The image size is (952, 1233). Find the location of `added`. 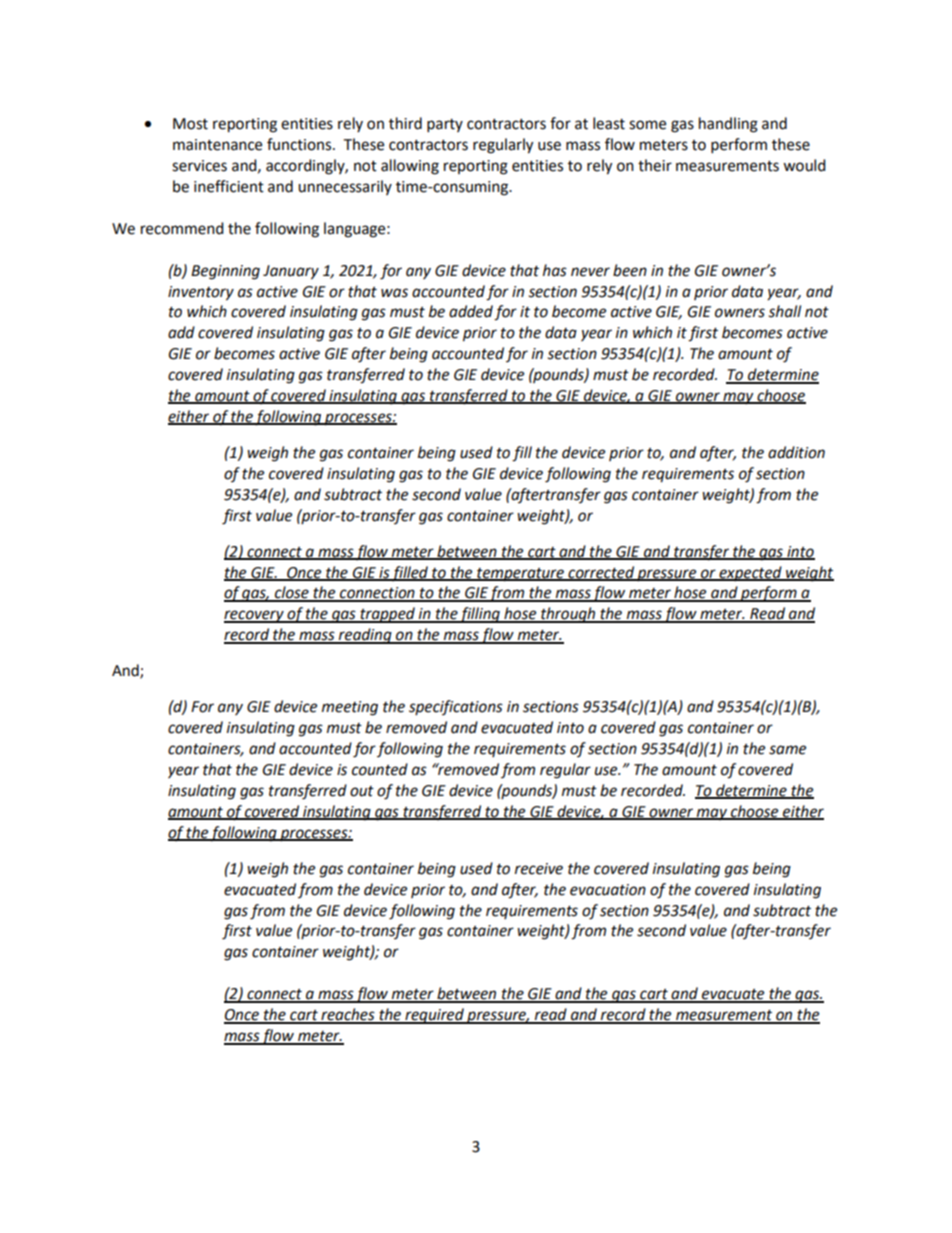

added is located at coordinates (471, 311).
